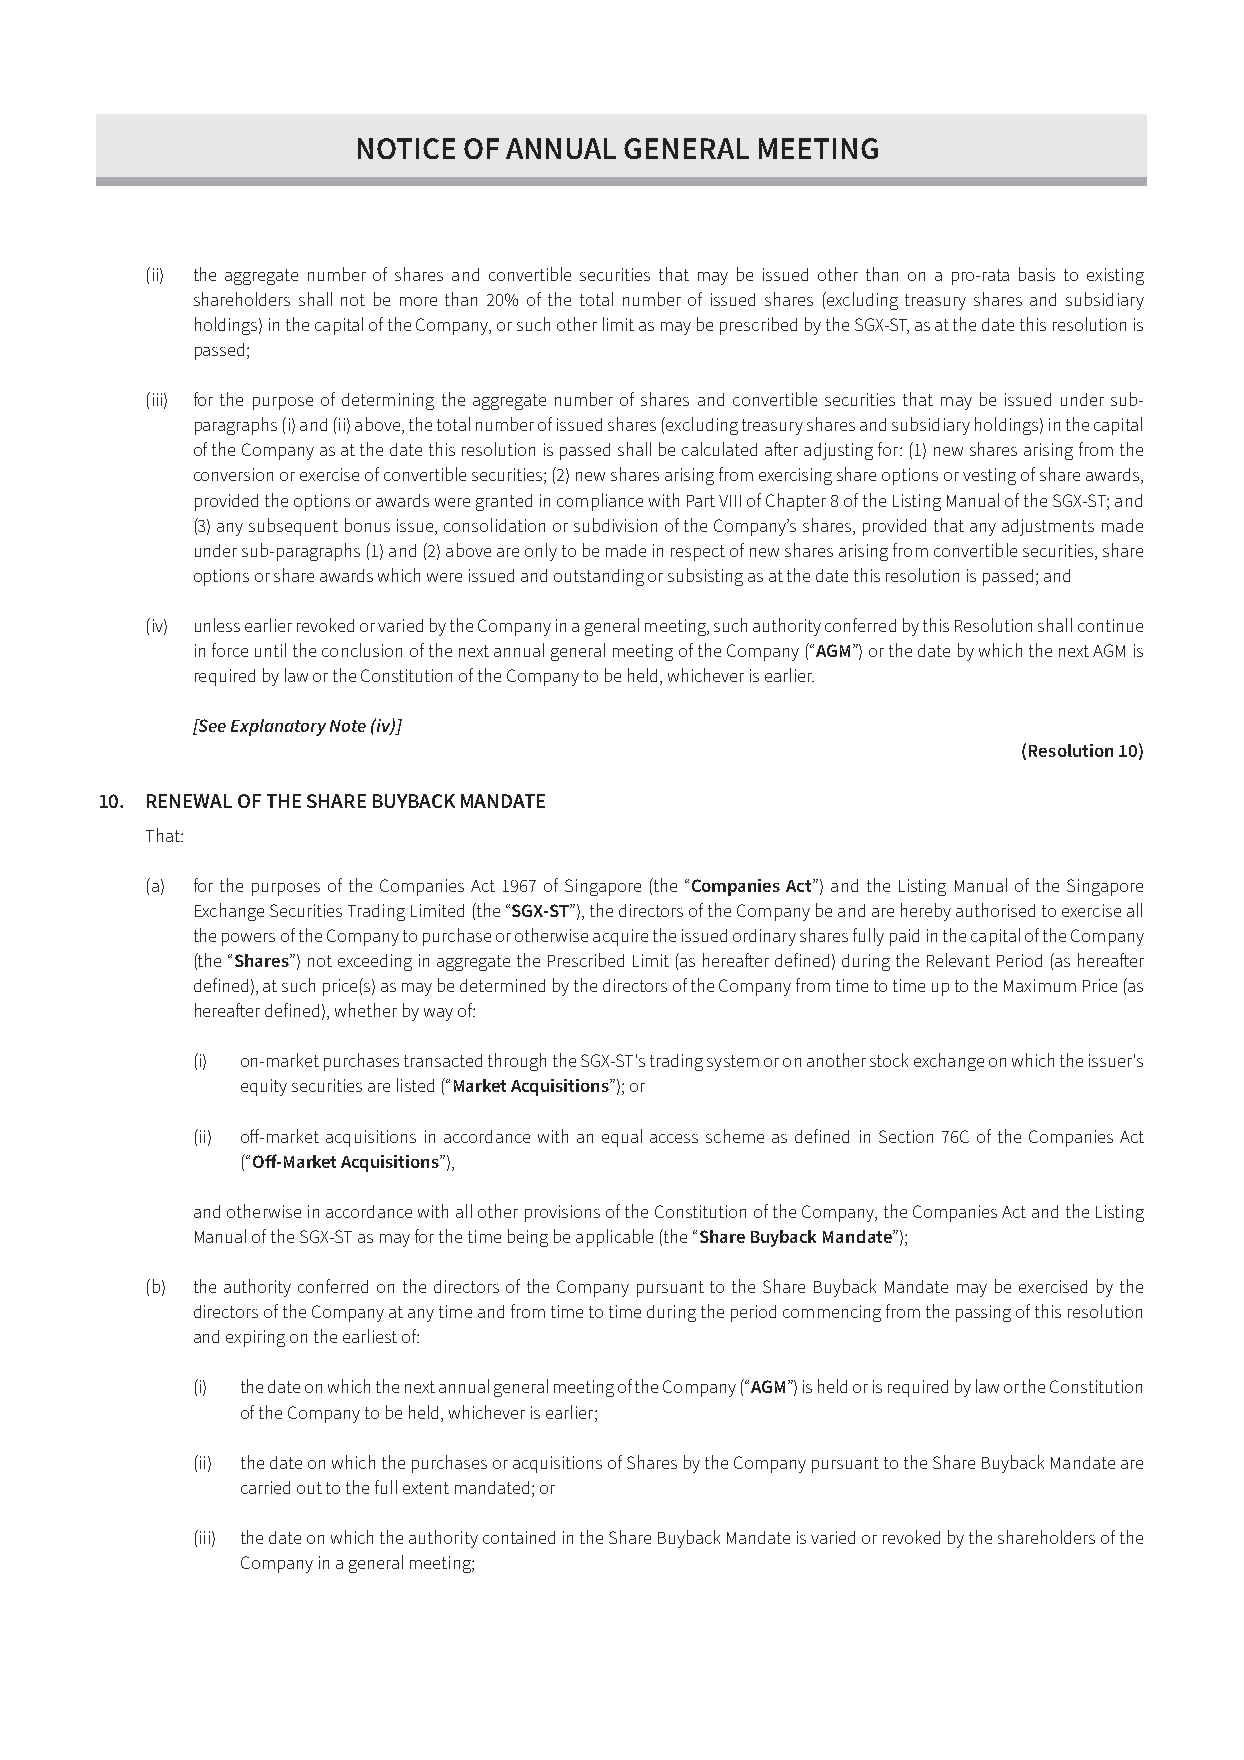  Describe the element at coordinates (906, 1136) in the document. I see `Section` at that location.
